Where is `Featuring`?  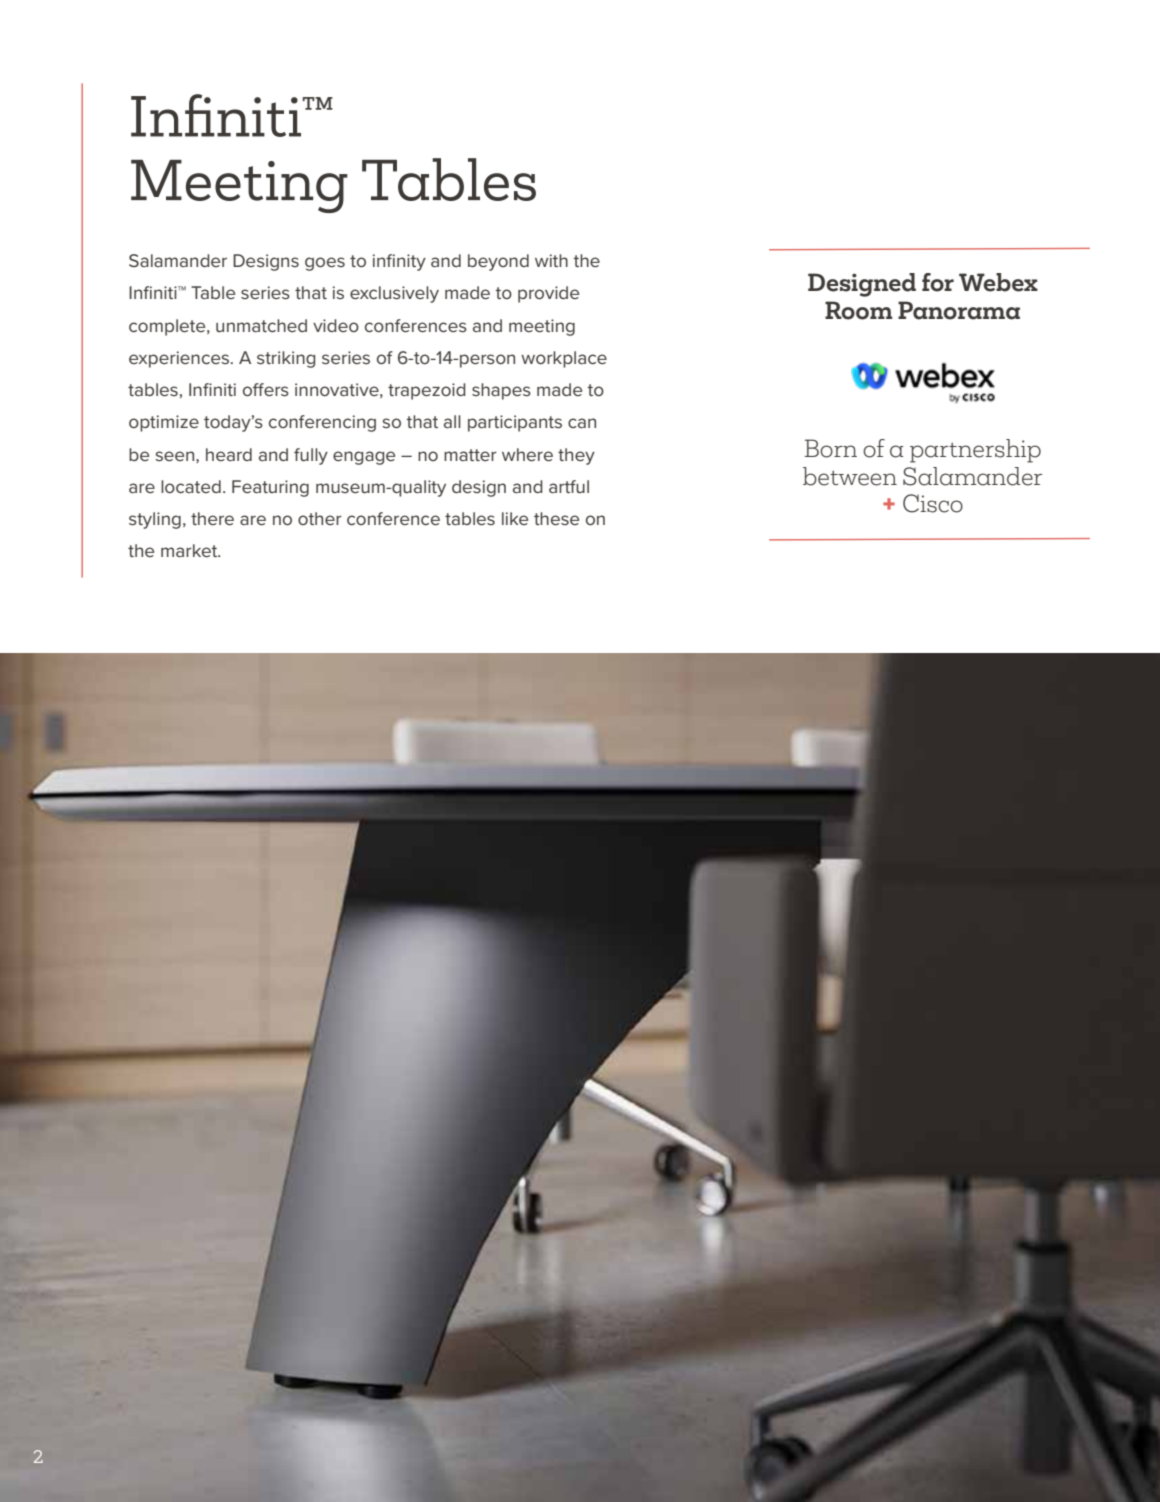 Featuring is located at coordinates (270, 488).
